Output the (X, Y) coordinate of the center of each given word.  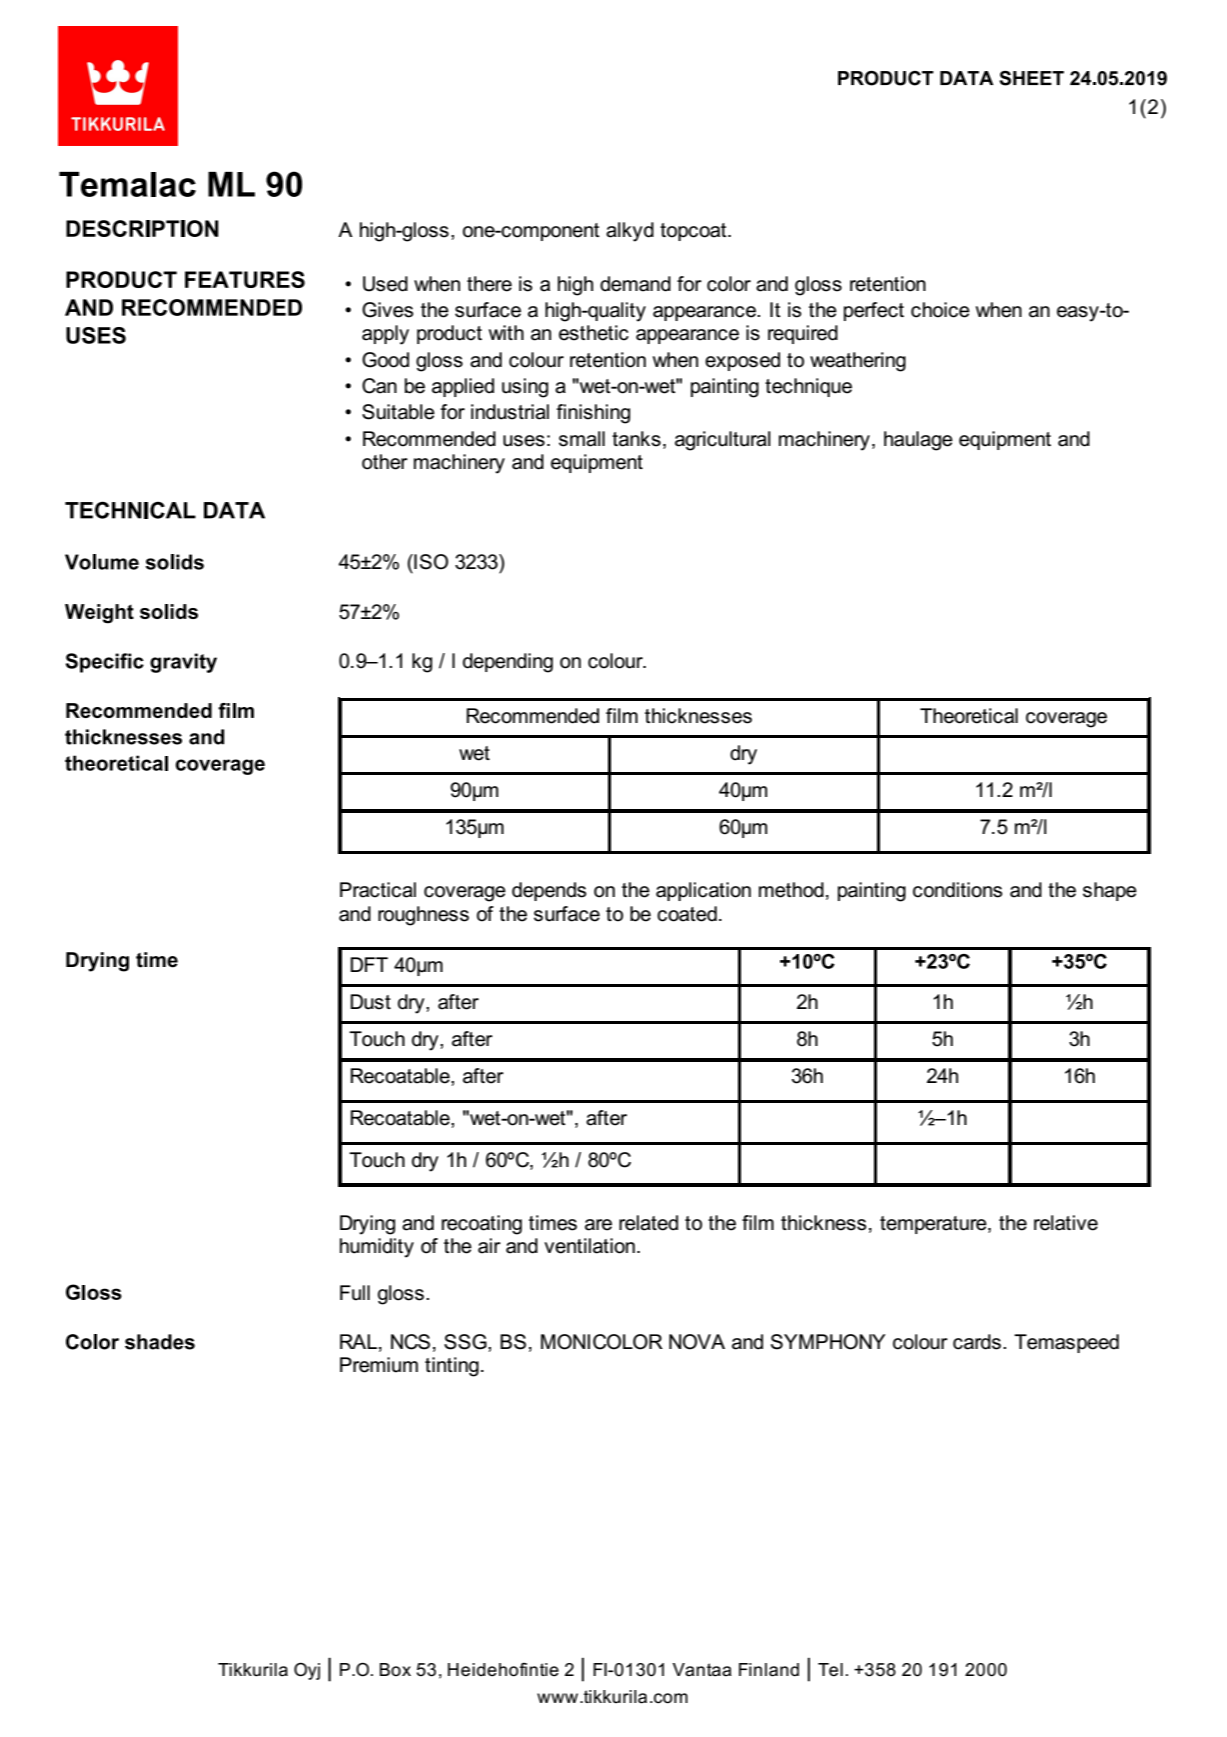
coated (687, 914)
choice (940, 310)
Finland (769, 1670)
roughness (423, 916)
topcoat (694, 232)
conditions (957, 890)
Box (395, 1669)
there (489, 284)
